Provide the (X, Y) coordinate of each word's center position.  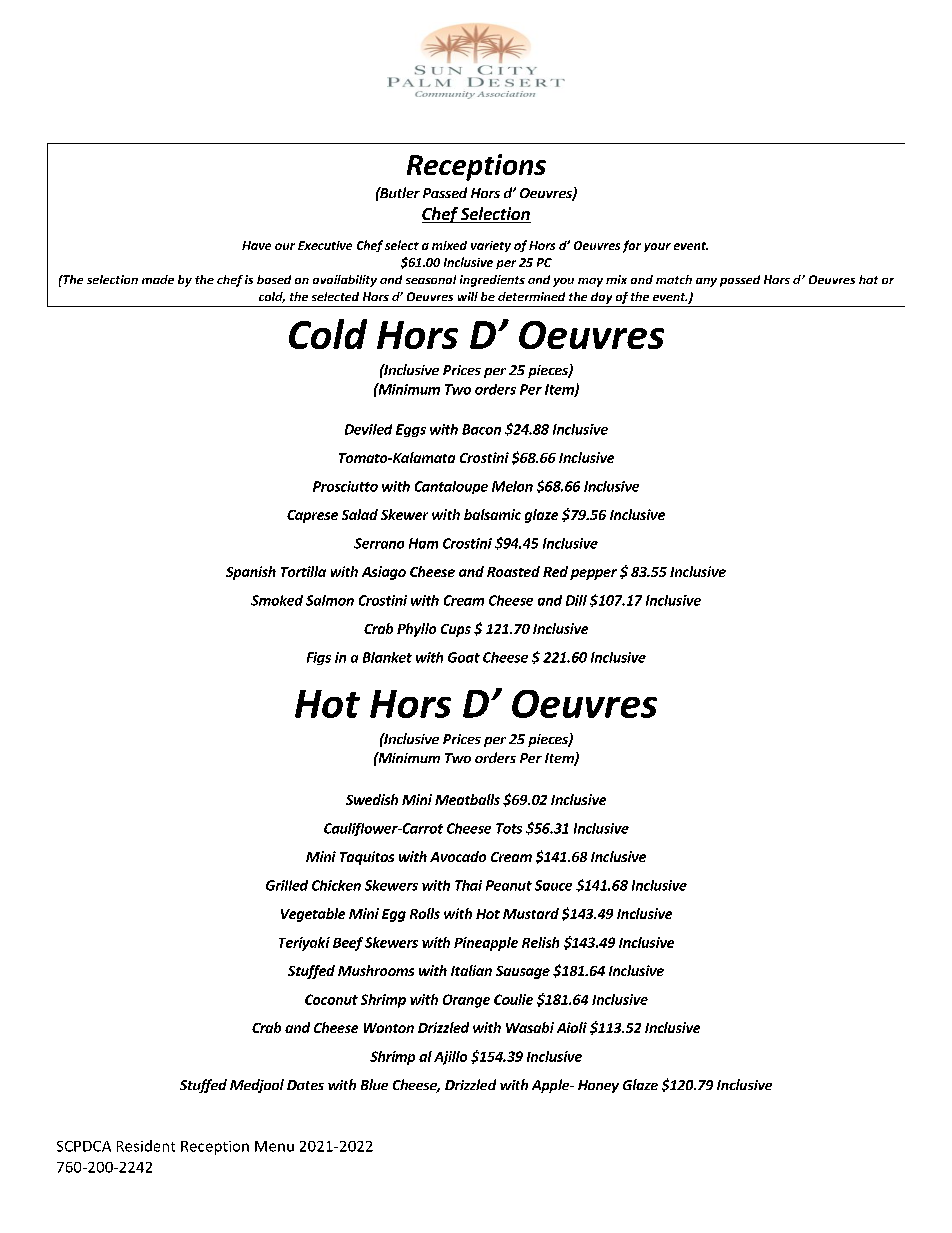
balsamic (492, 514)
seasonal (431, 279)
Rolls (425, 913)
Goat (464, 657)
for (632, 246)
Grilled (287, 885)
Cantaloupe (451, 487)
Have (256, 245)
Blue (374, 1084)
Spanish (251, 573)
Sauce (553, 885)
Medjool (257, 1086)
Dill (576, 600)
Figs (319, 658)
